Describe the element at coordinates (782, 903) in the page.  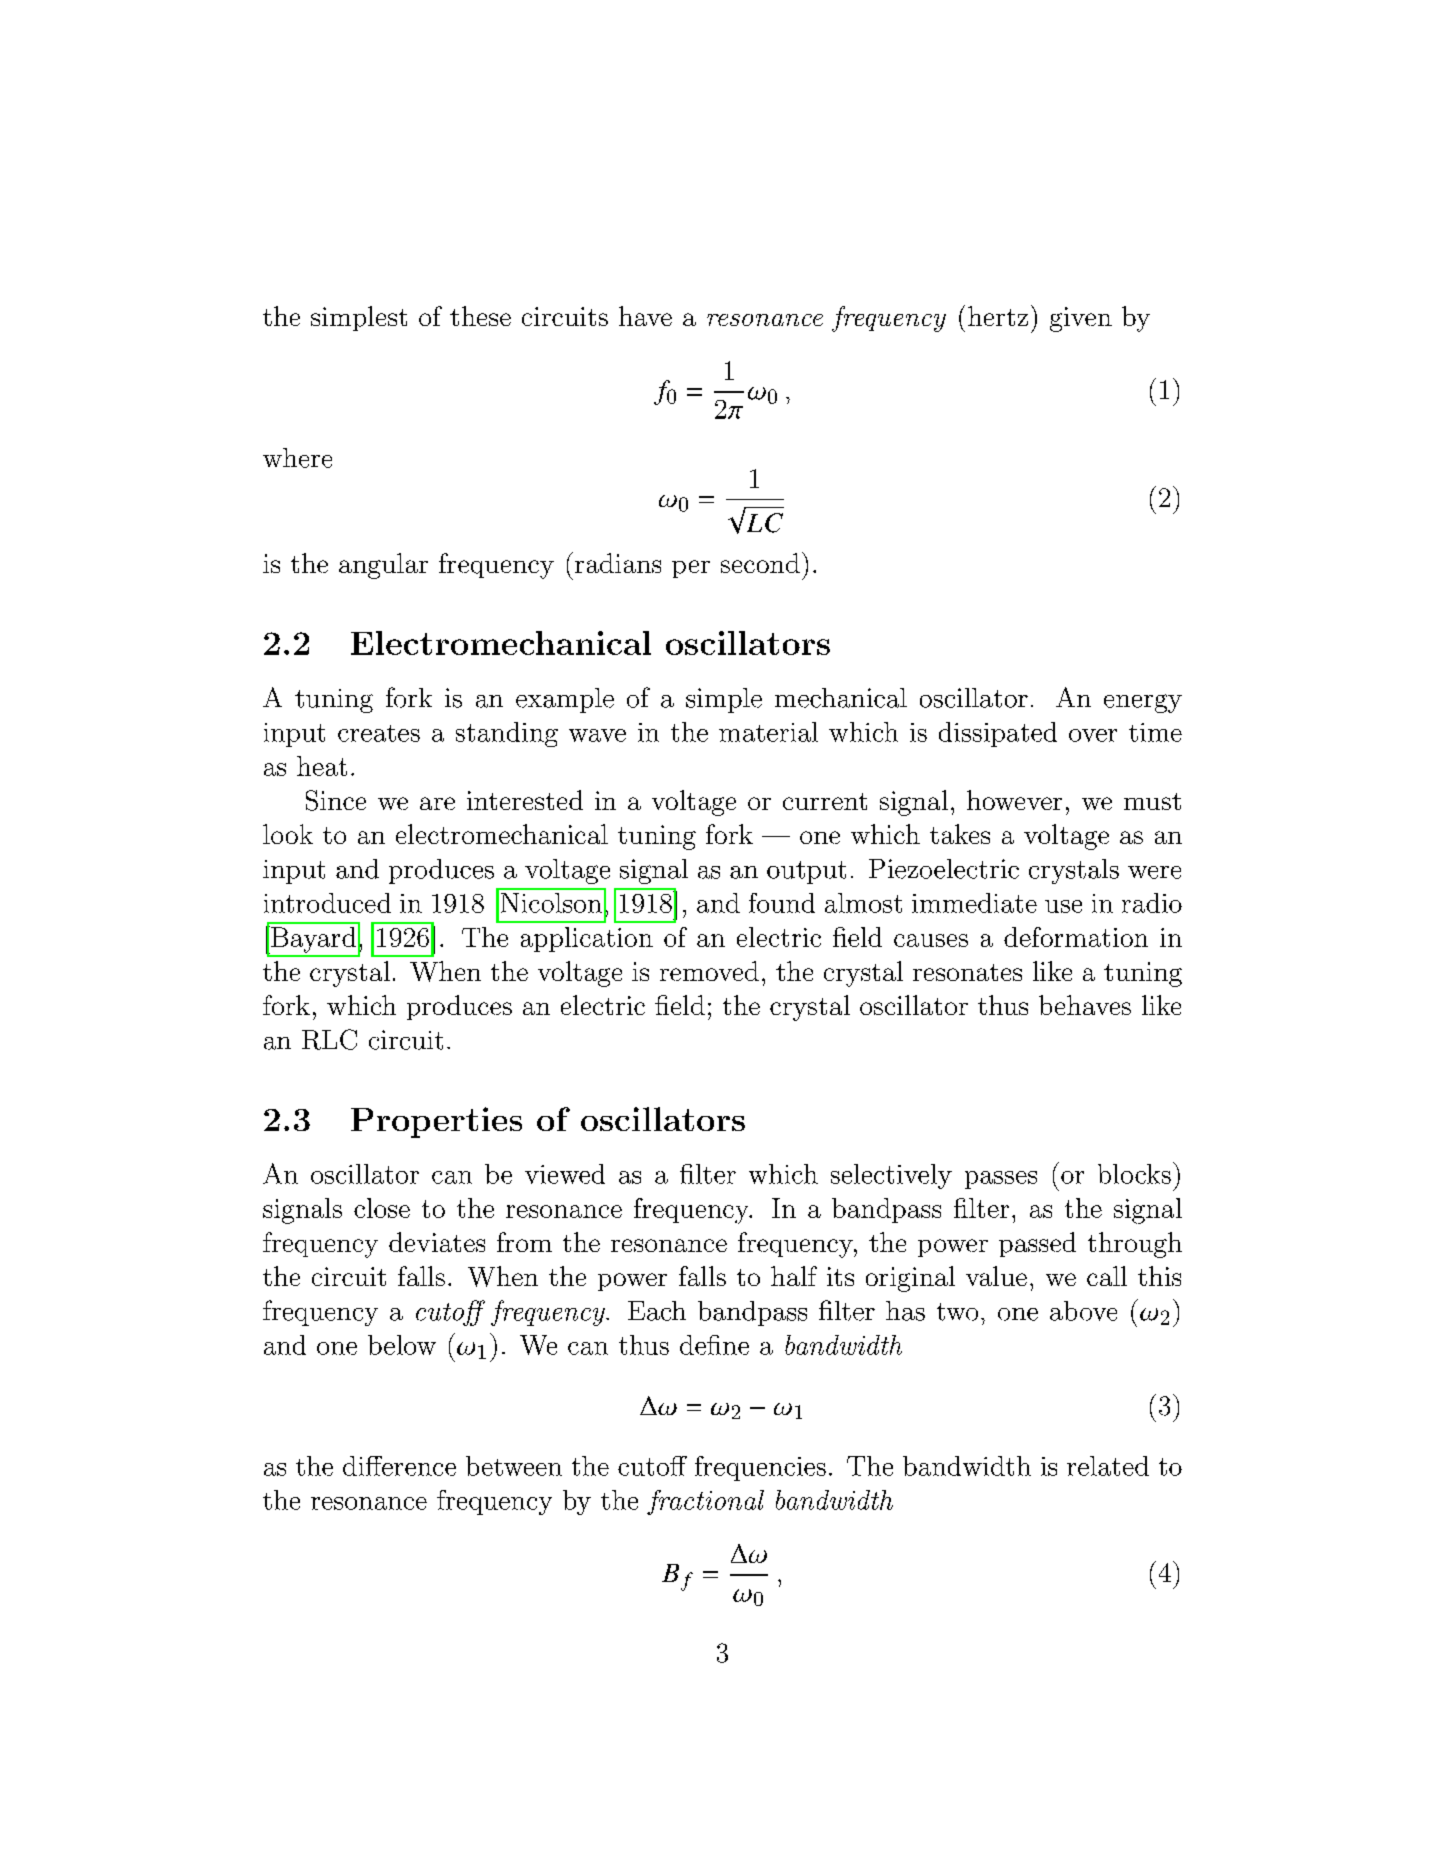
I see `found` at that location.
